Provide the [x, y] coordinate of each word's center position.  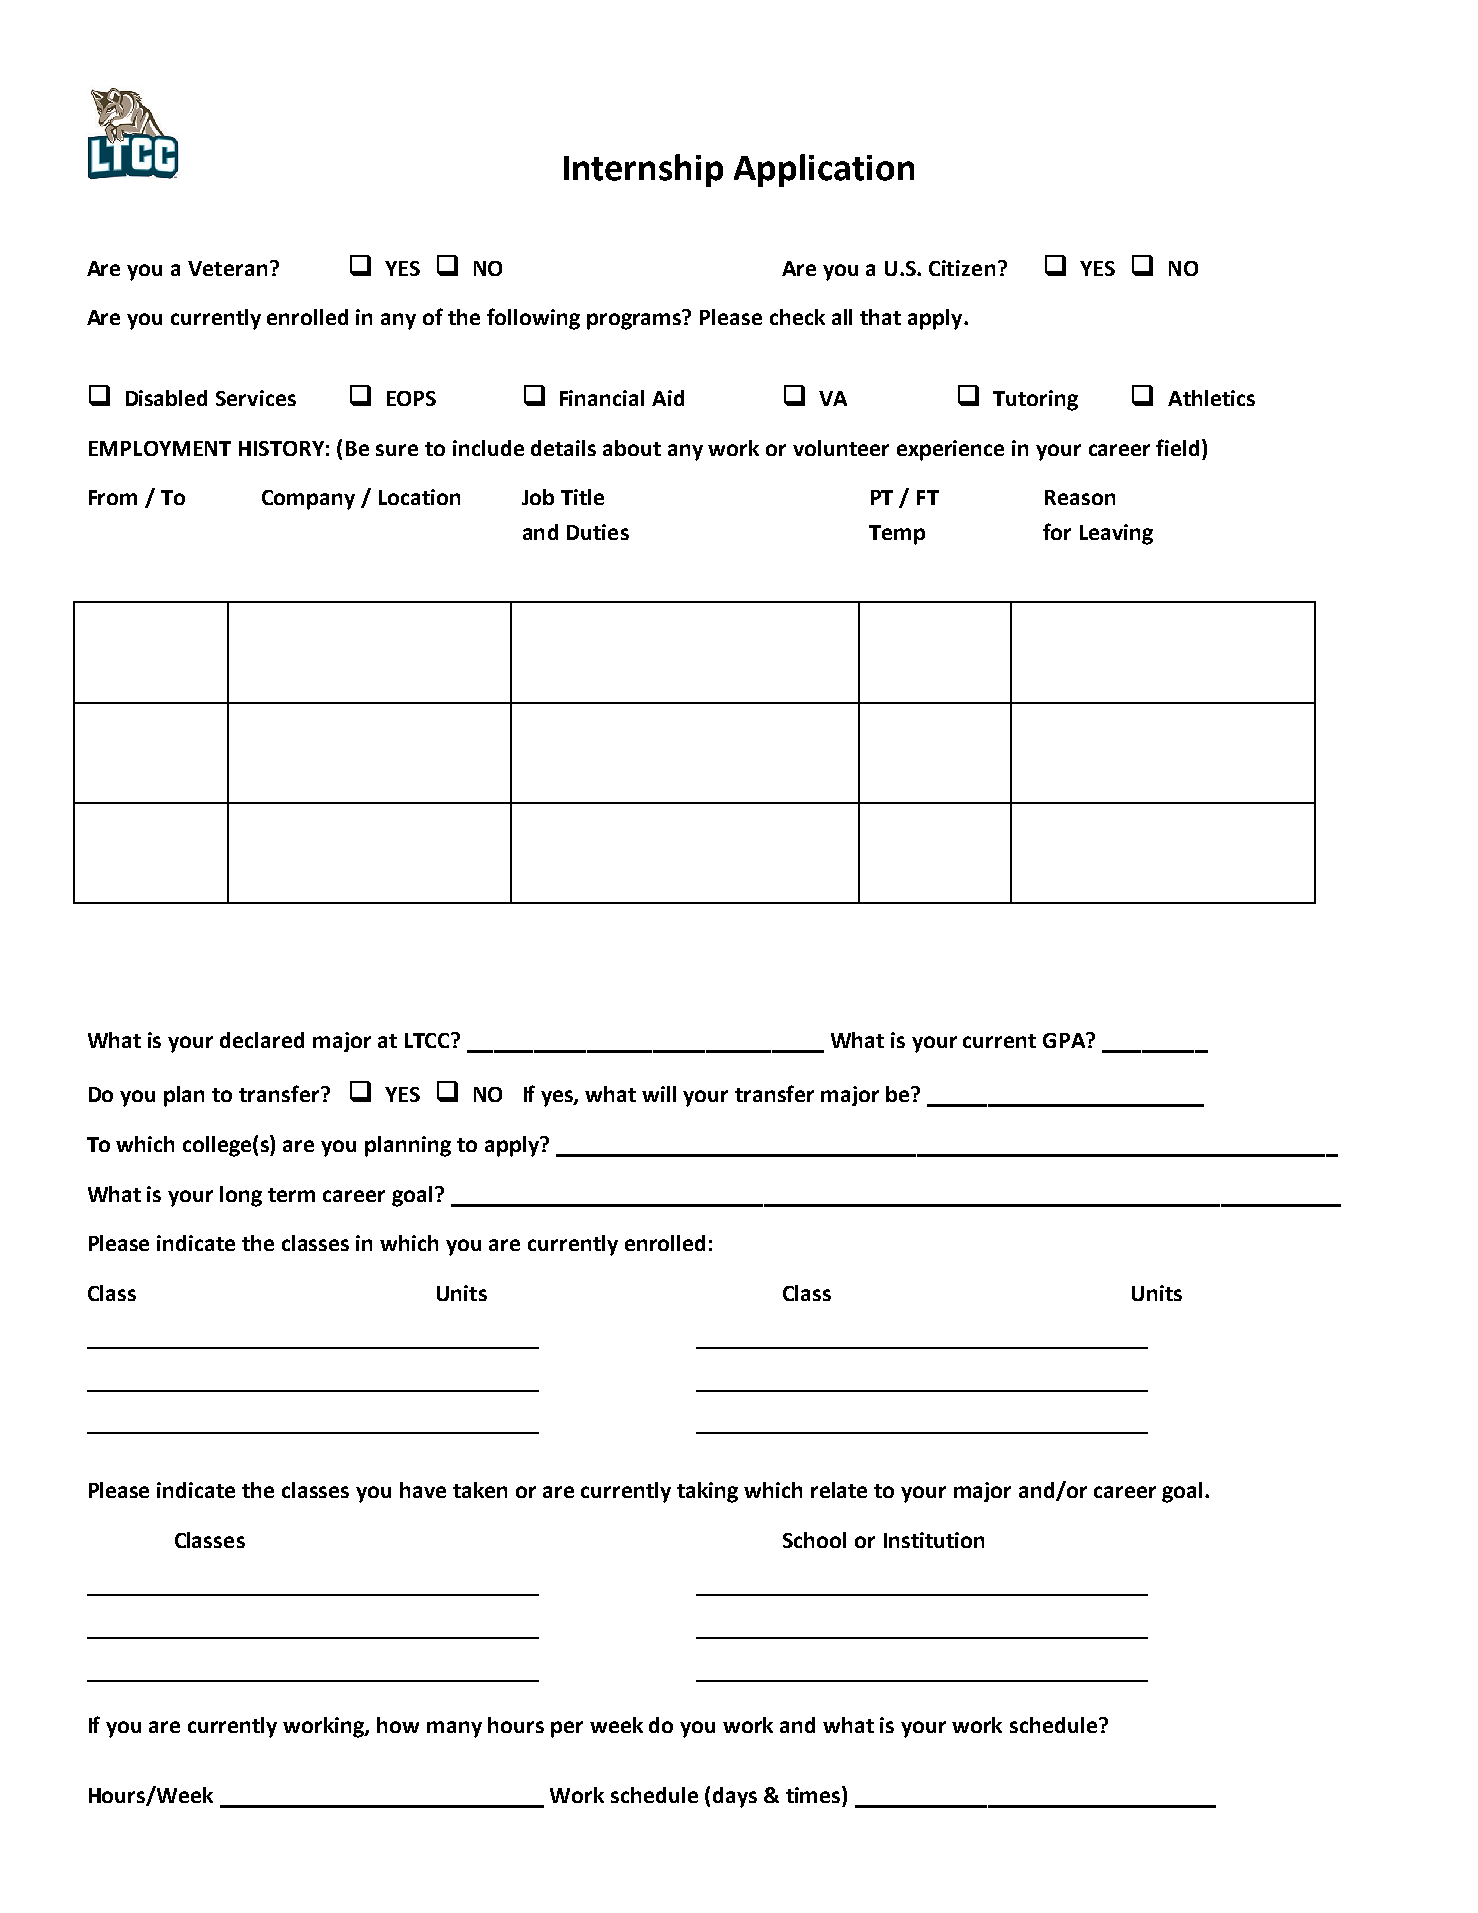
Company [308, 500]
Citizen [962, 268]
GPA [1065, 1040]
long [241, 1196]
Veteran [227, 268]
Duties [598, 532]
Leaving [1116, 534]
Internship [643, 170]
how [398, 1725]
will [659, 1094]
